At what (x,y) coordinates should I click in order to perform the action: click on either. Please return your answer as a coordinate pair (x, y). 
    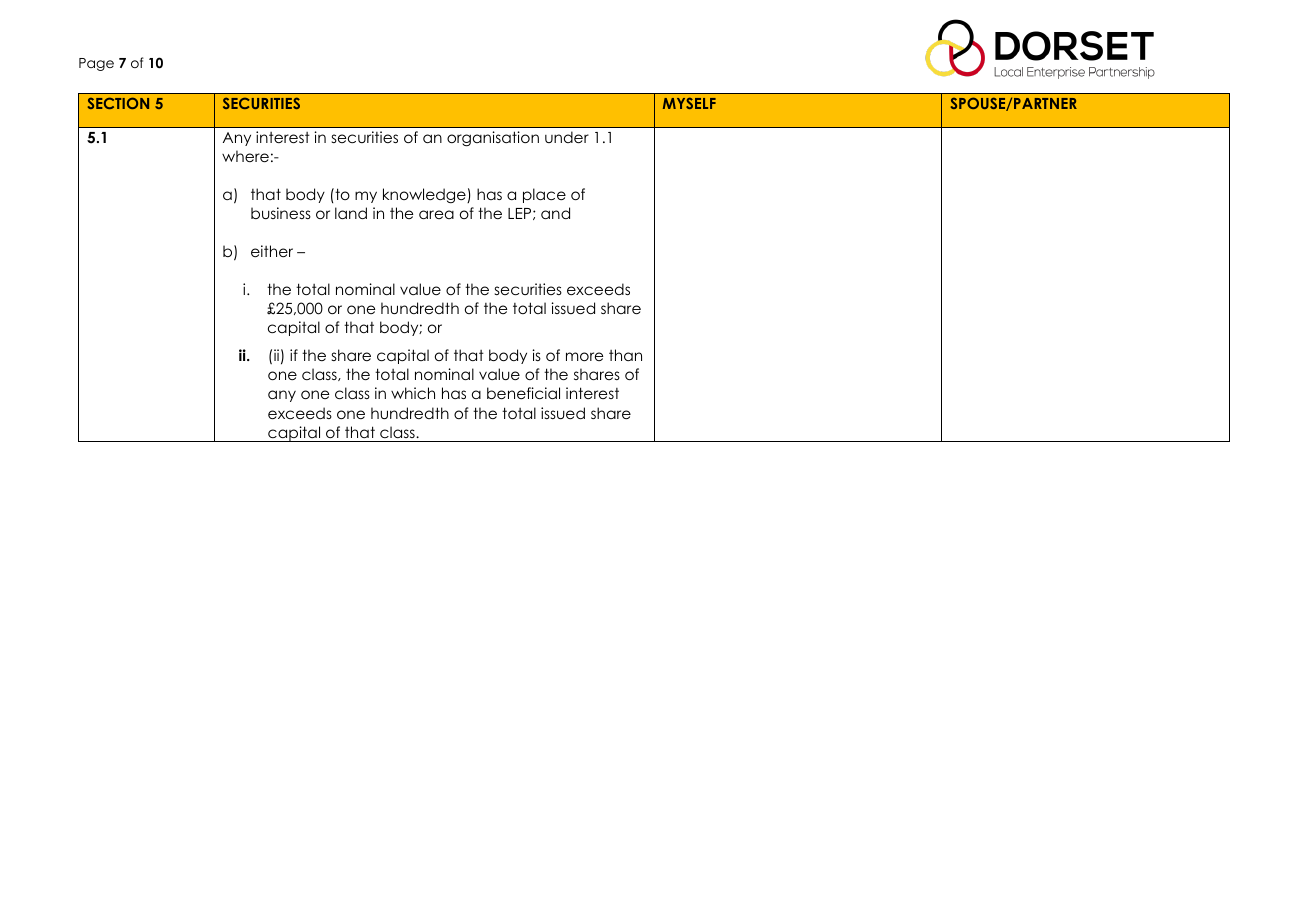
    Looking at the image, I should click on (272, 251).
